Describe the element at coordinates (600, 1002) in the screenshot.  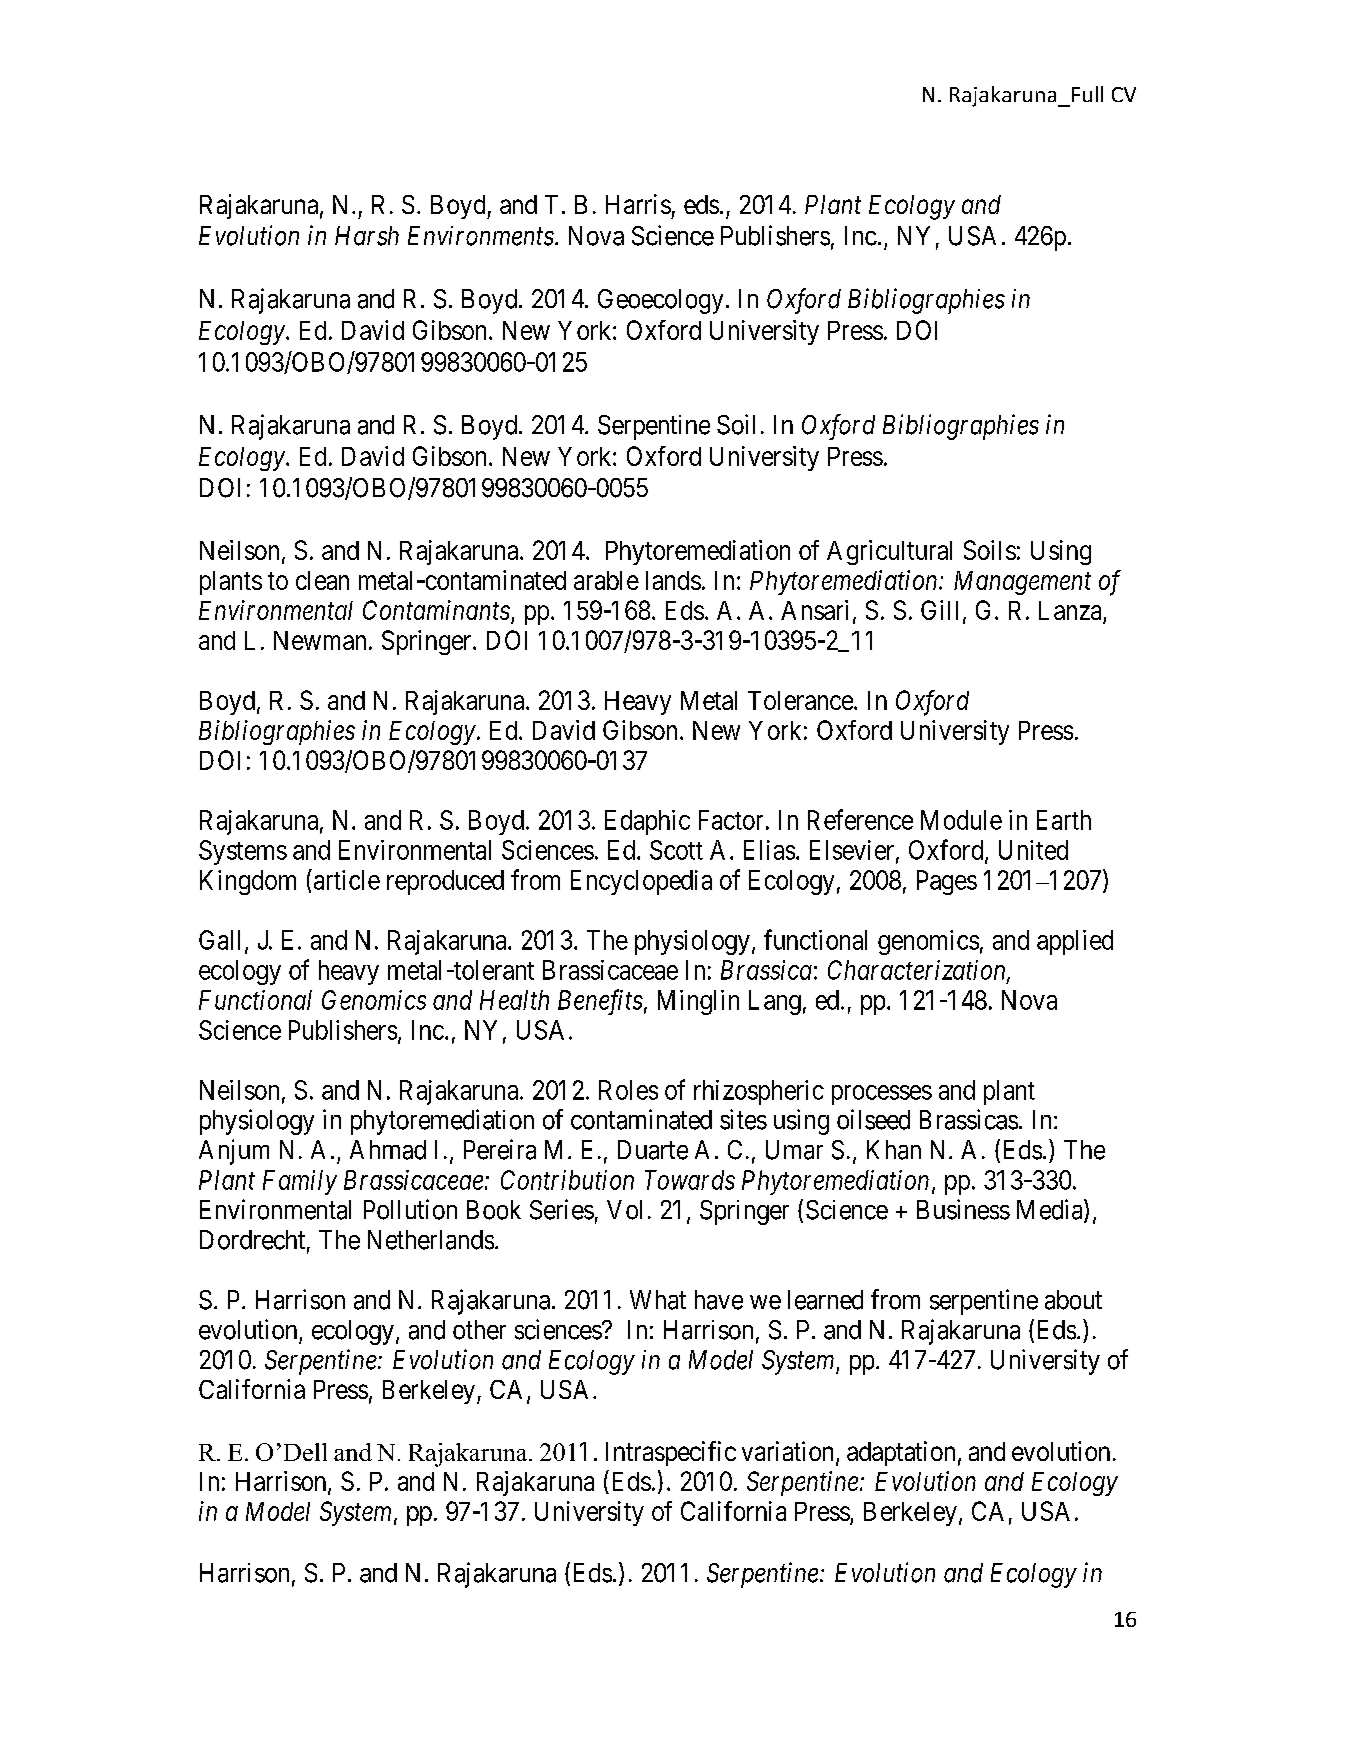
I see `Benefits` at that location.
